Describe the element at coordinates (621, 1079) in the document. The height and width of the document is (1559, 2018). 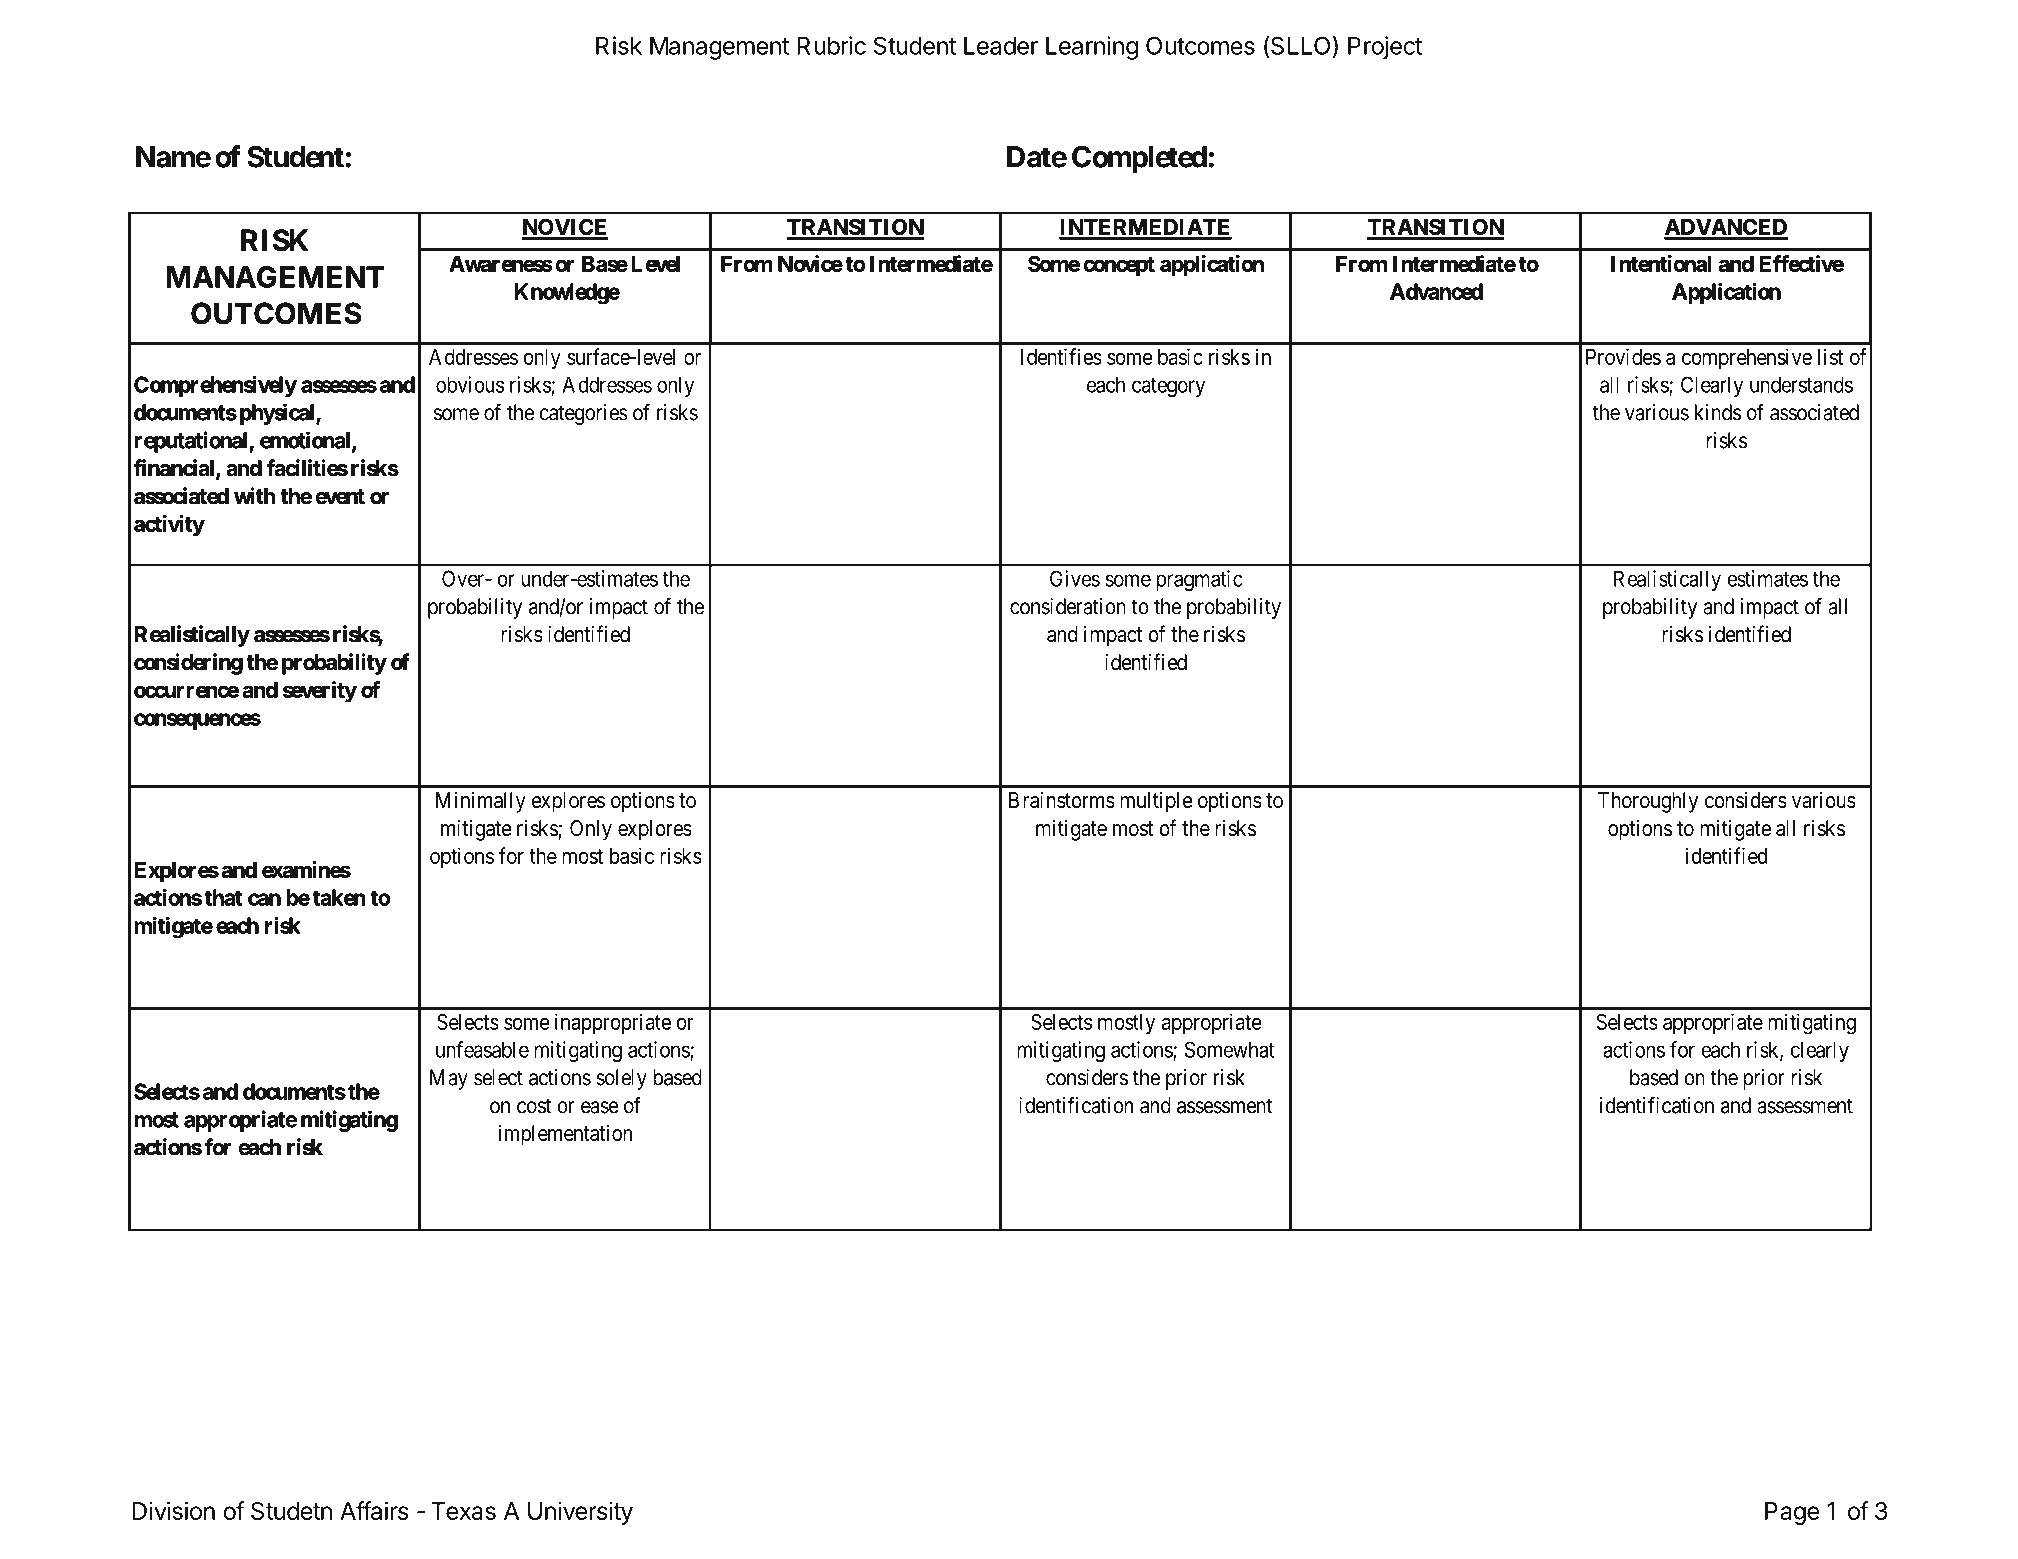
I see `solely` at that location.
